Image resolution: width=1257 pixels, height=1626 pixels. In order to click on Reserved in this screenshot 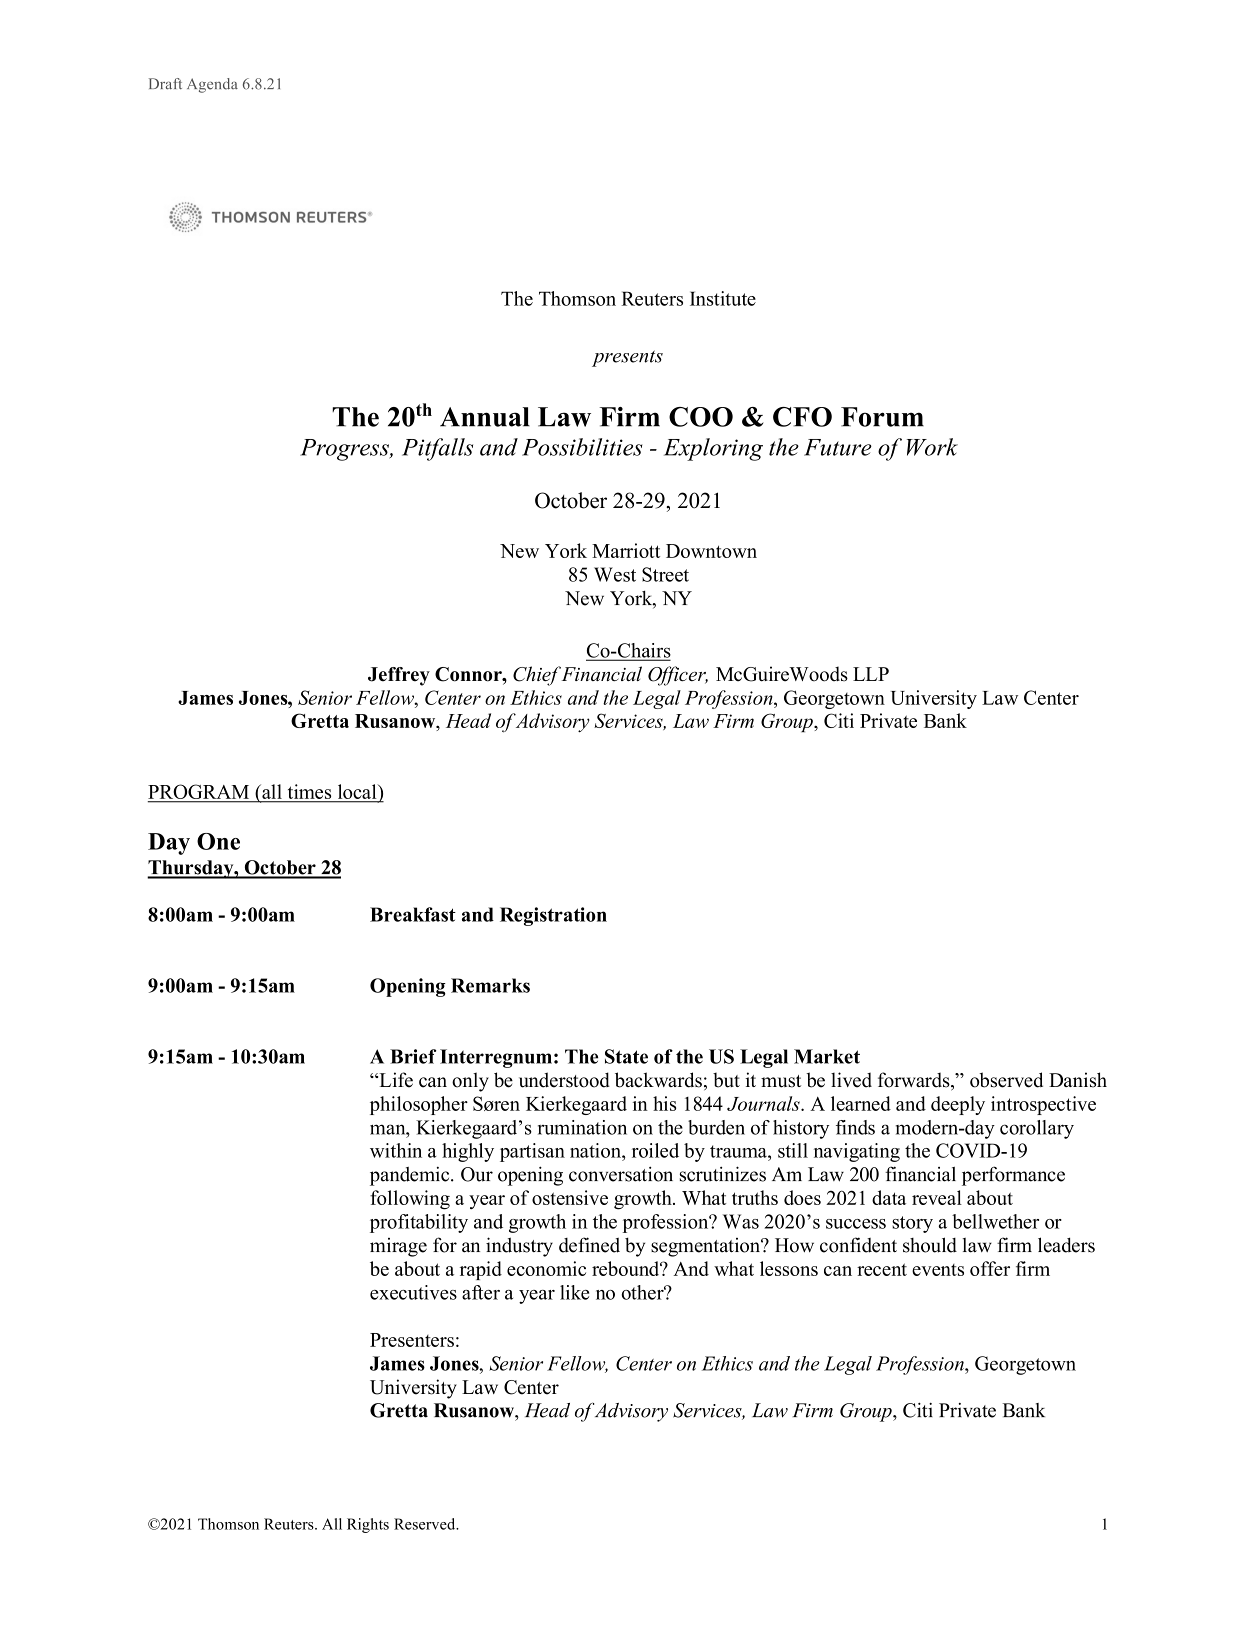, I will do `click(426, 1524)`.
